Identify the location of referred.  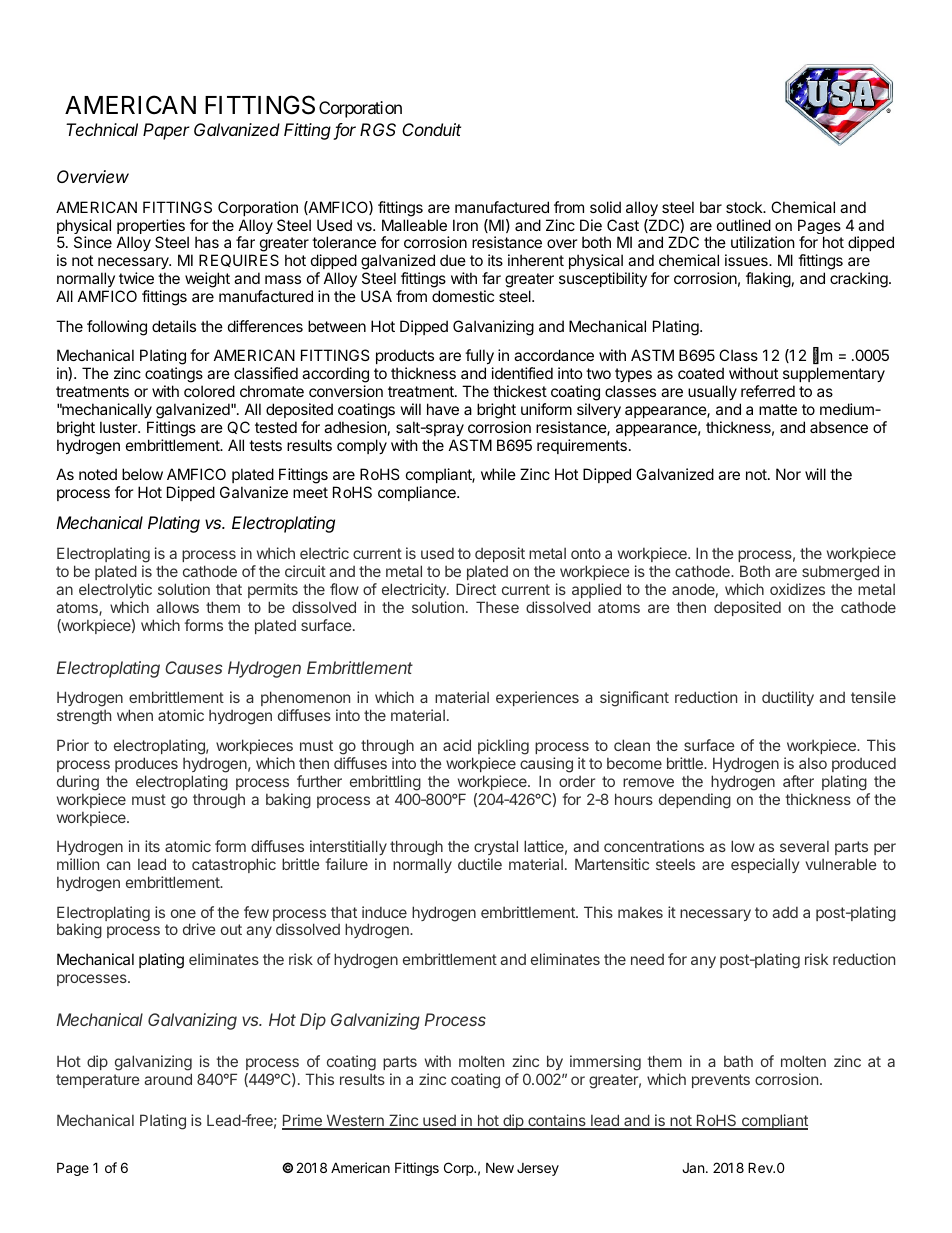
(768, 391).
